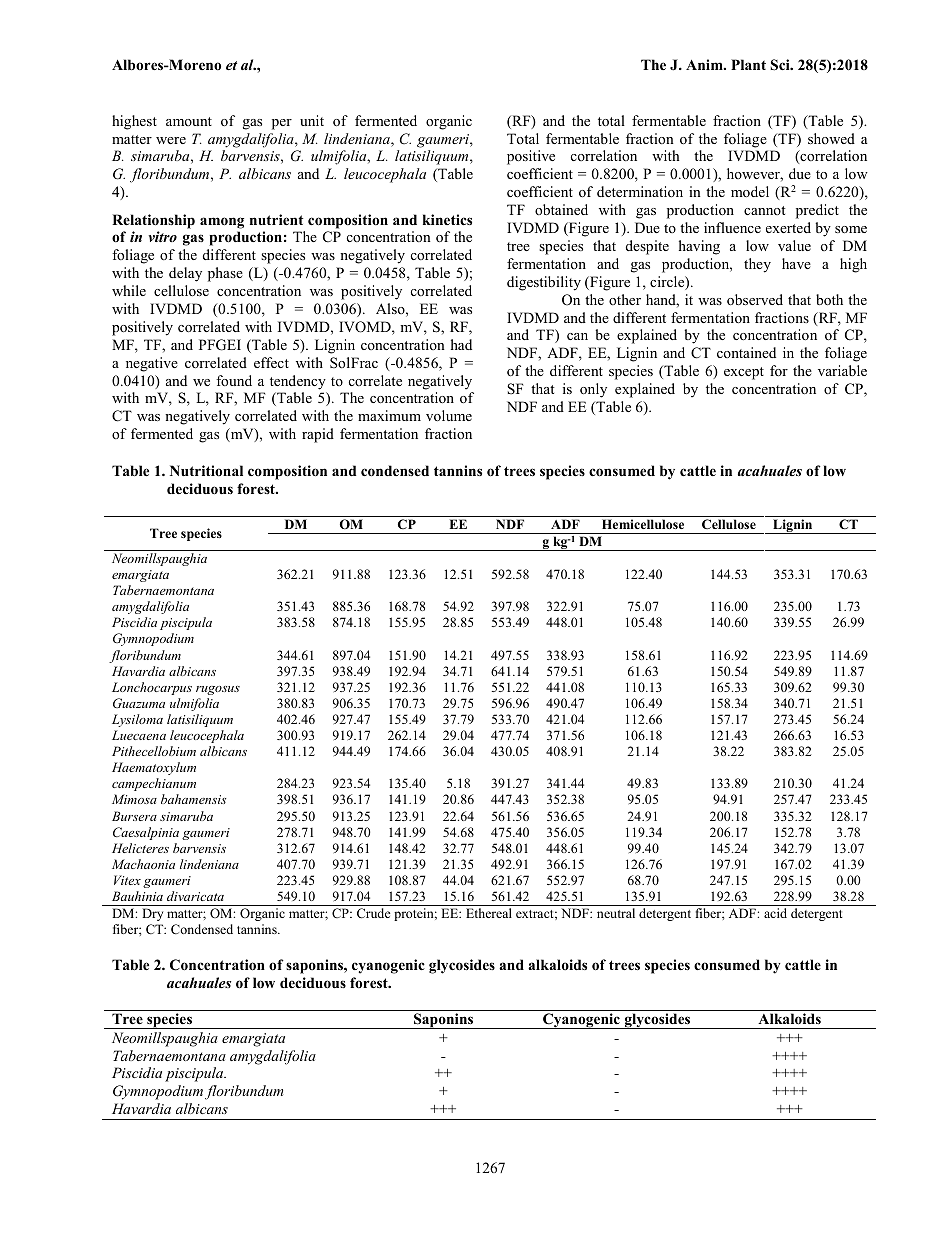 The image size is (952, 1233). I want to click on acid, so click(775, 913).
